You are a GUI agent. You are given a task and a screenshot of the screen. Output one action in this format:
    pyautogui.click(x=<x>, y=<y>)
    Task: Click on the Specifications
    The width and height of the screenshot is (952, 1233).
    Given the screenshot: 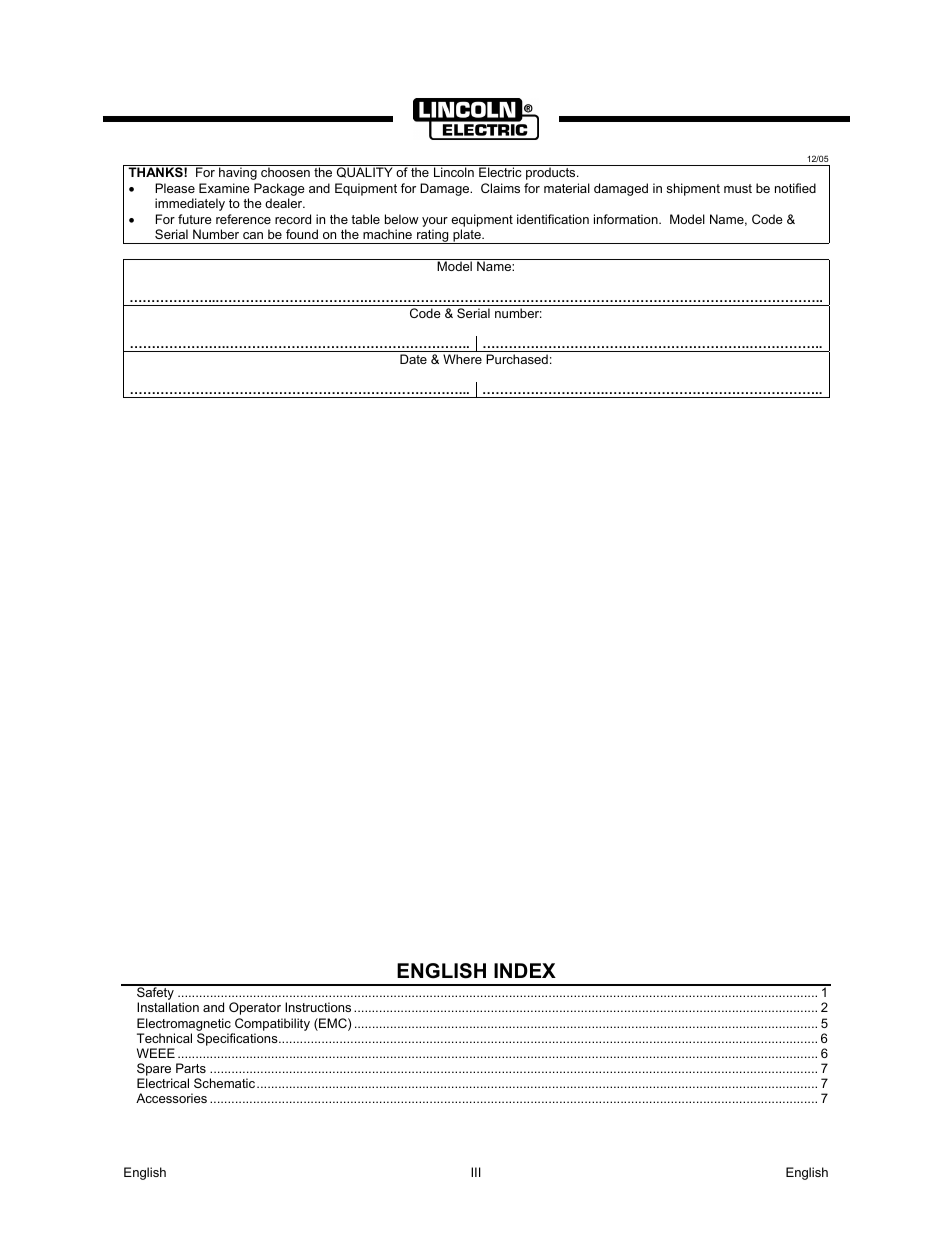 What is the action you would take?
    pyautogui.click(x=238, y=1039)
